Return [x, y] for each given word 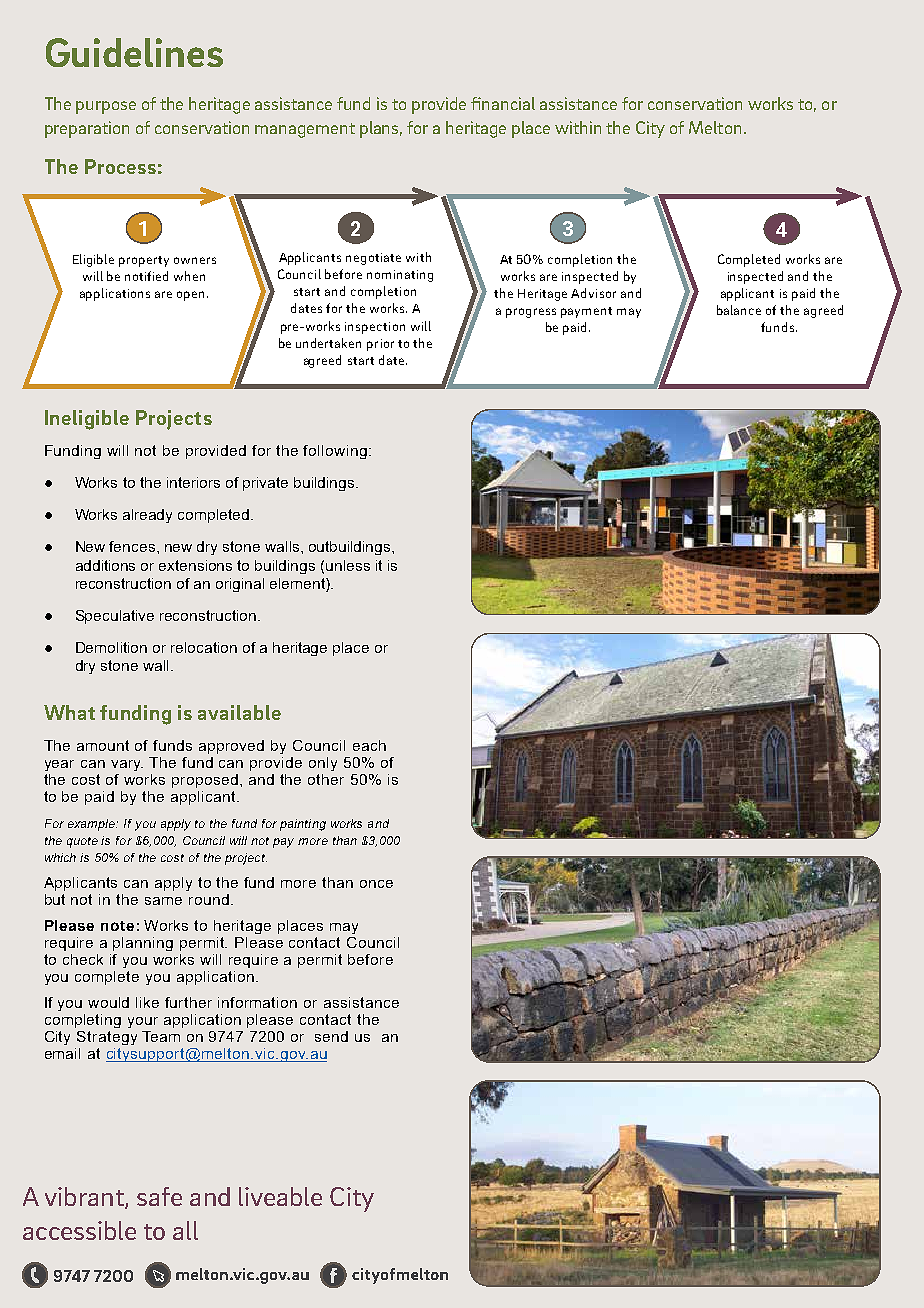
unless [348, 565]
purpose [106, 107]
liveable [280, 1196]
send [331, 1036]
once [376, 884]
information [257, 1002]
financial [503, 103]
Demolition [111, 647]
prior [380, 345]
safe [159, 1196]
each [369, 745]
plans [381, 129]
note [117, 926]
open [192, 296]
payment [586, 312]
